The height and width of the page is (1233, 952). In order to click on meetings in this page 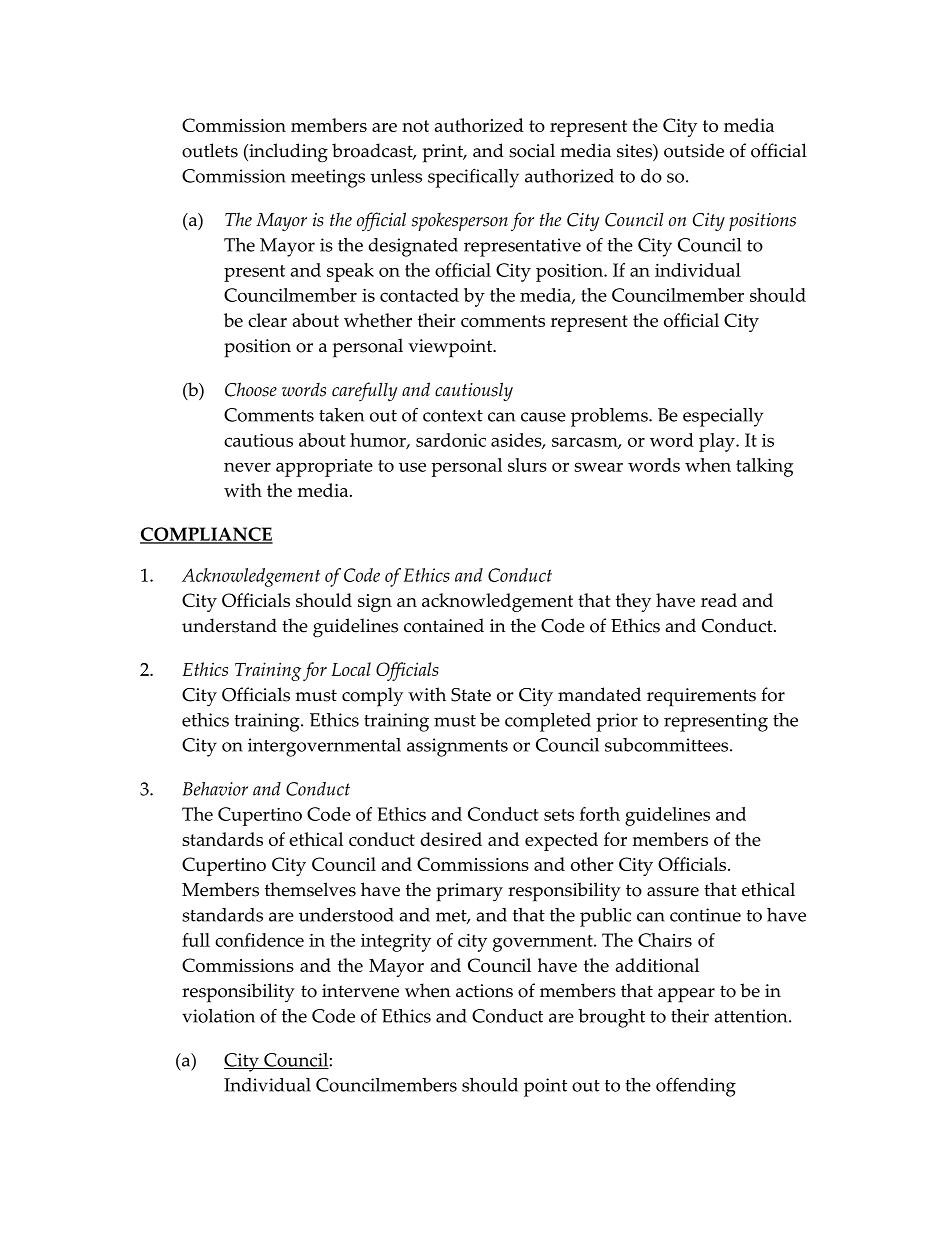, I will do `click(328, 178)`.
